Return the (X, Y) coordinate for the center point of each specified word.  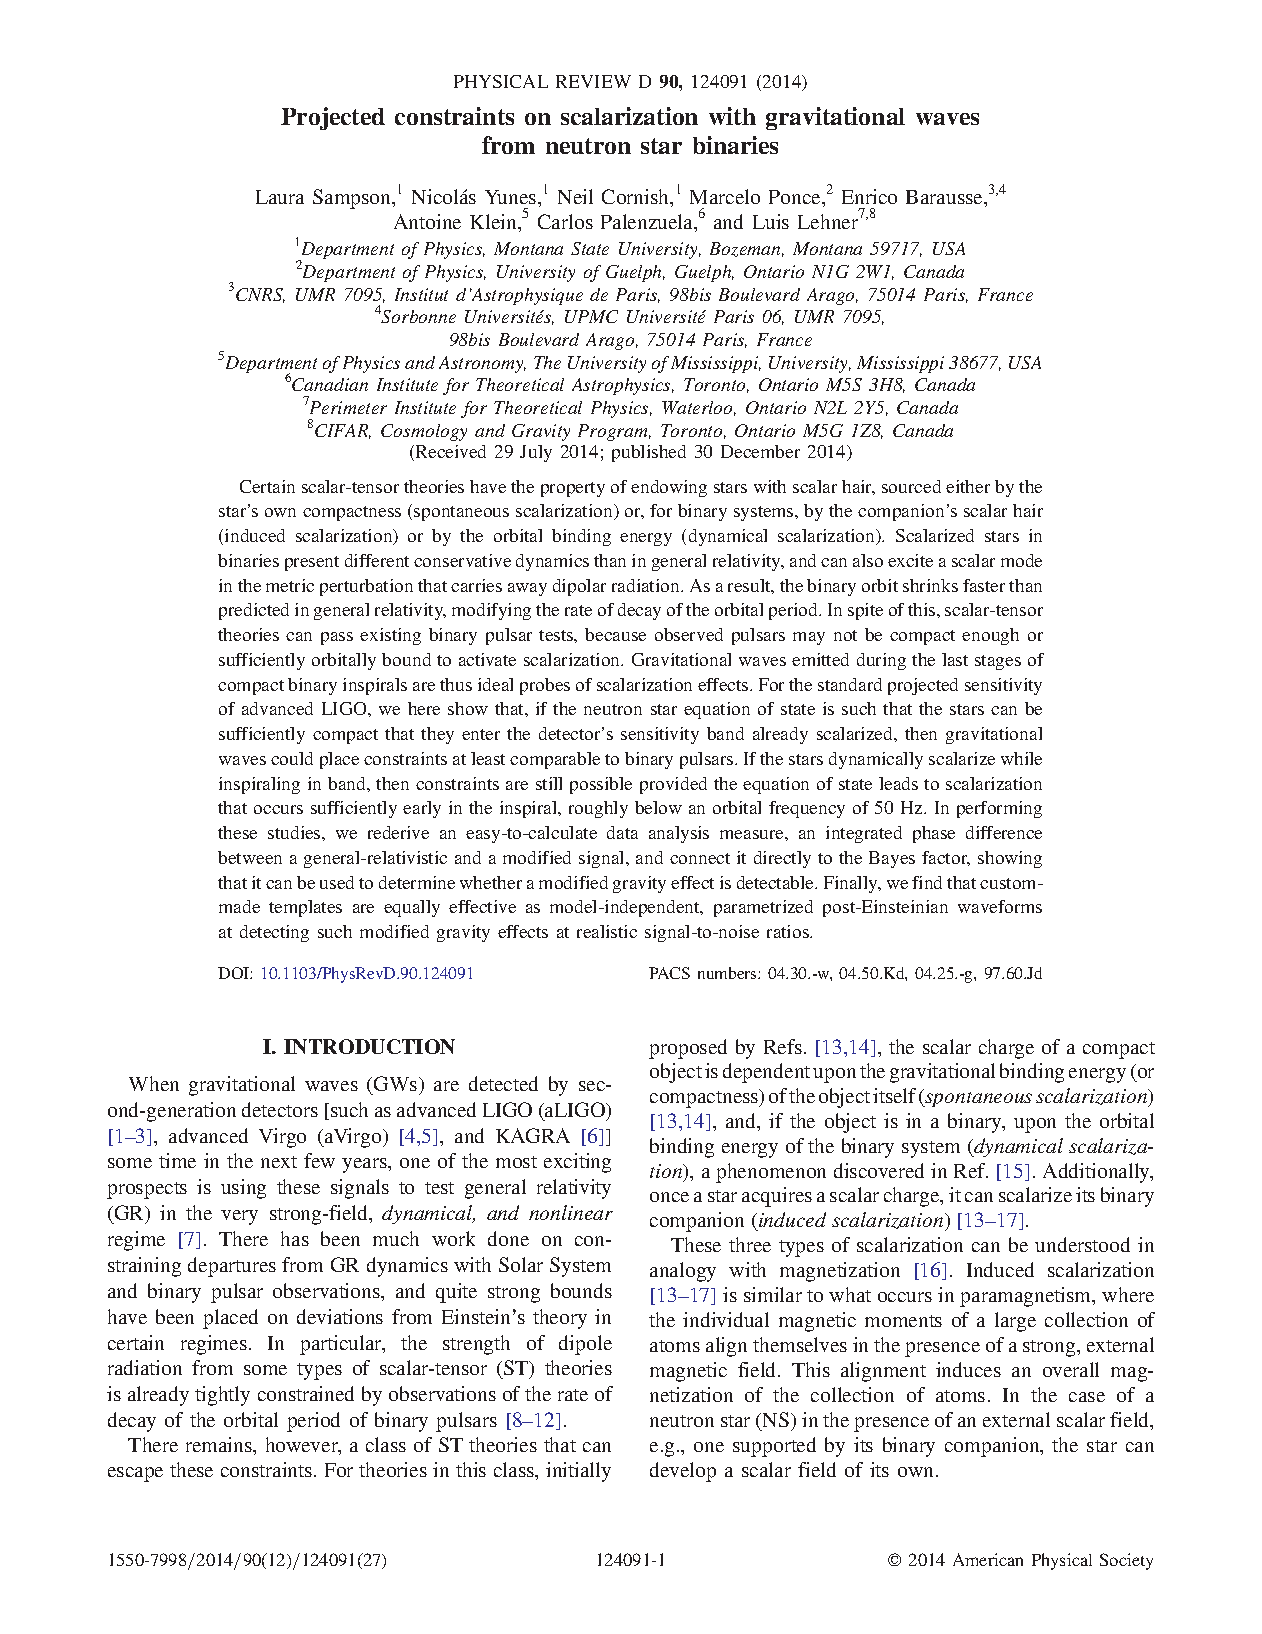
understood (1082, 1244)
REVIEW (593, 81)
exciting (577, 1163)
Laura (280, 197)
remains (220, 1446)
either (968, 486)
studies (295, 832)
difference (1004, 832)
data (622, 832)
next (279, 1162)
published (649, 453)
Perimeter (347, 406)
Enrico (869, 196)
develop (683, 1472)
